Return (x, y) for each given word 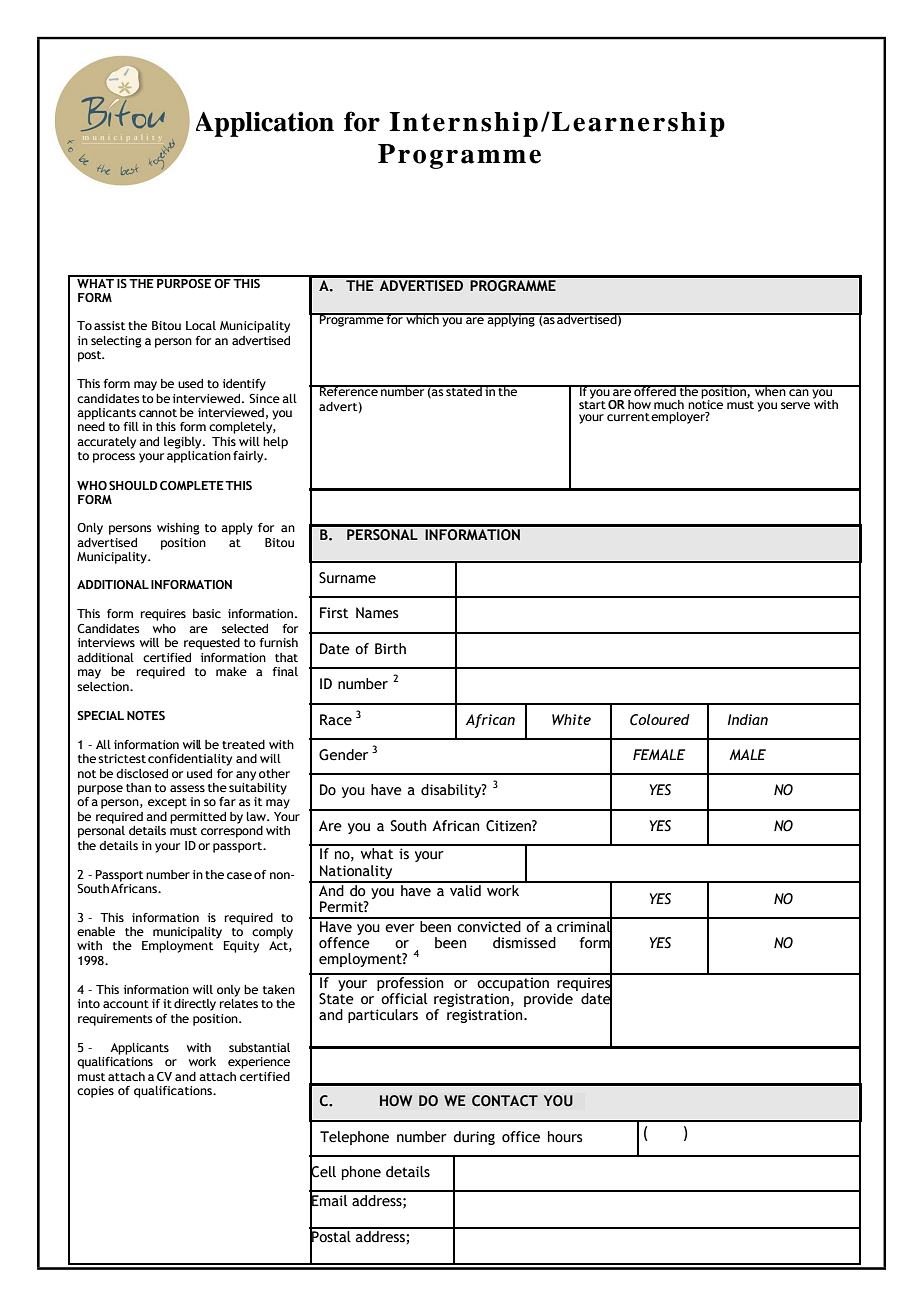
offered (655, 390)
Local (201, 325)
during (474, 1138)
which (422, 318)
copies (95, 1092)
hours (565, 1137)
